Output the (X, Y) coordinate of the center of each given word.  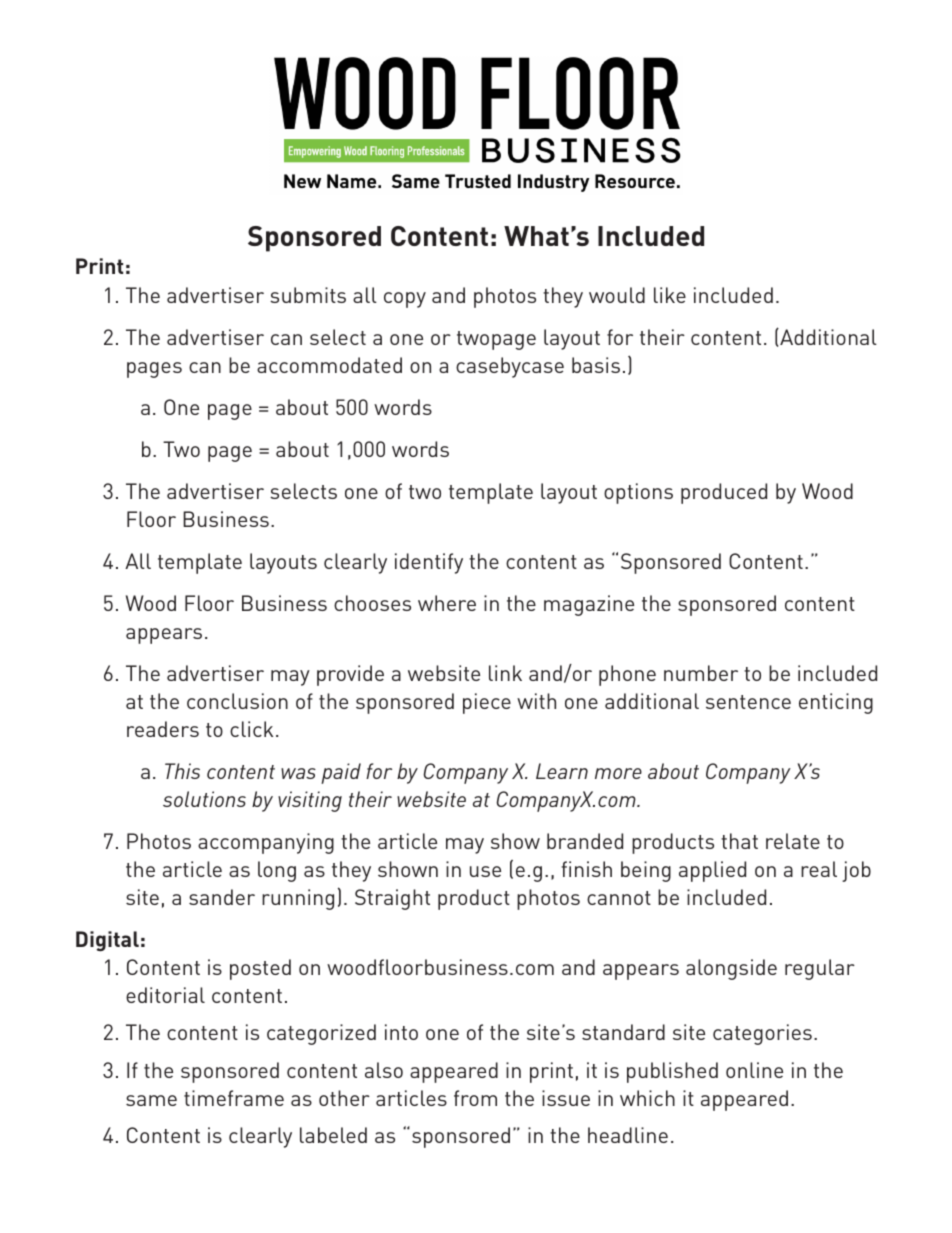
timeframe (234, 1098)
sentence (748, 702)
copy (405, 300)
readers (163, 729)
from (475, 1098)
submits (308, 295)
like (670, 295)
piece (487, 703)
